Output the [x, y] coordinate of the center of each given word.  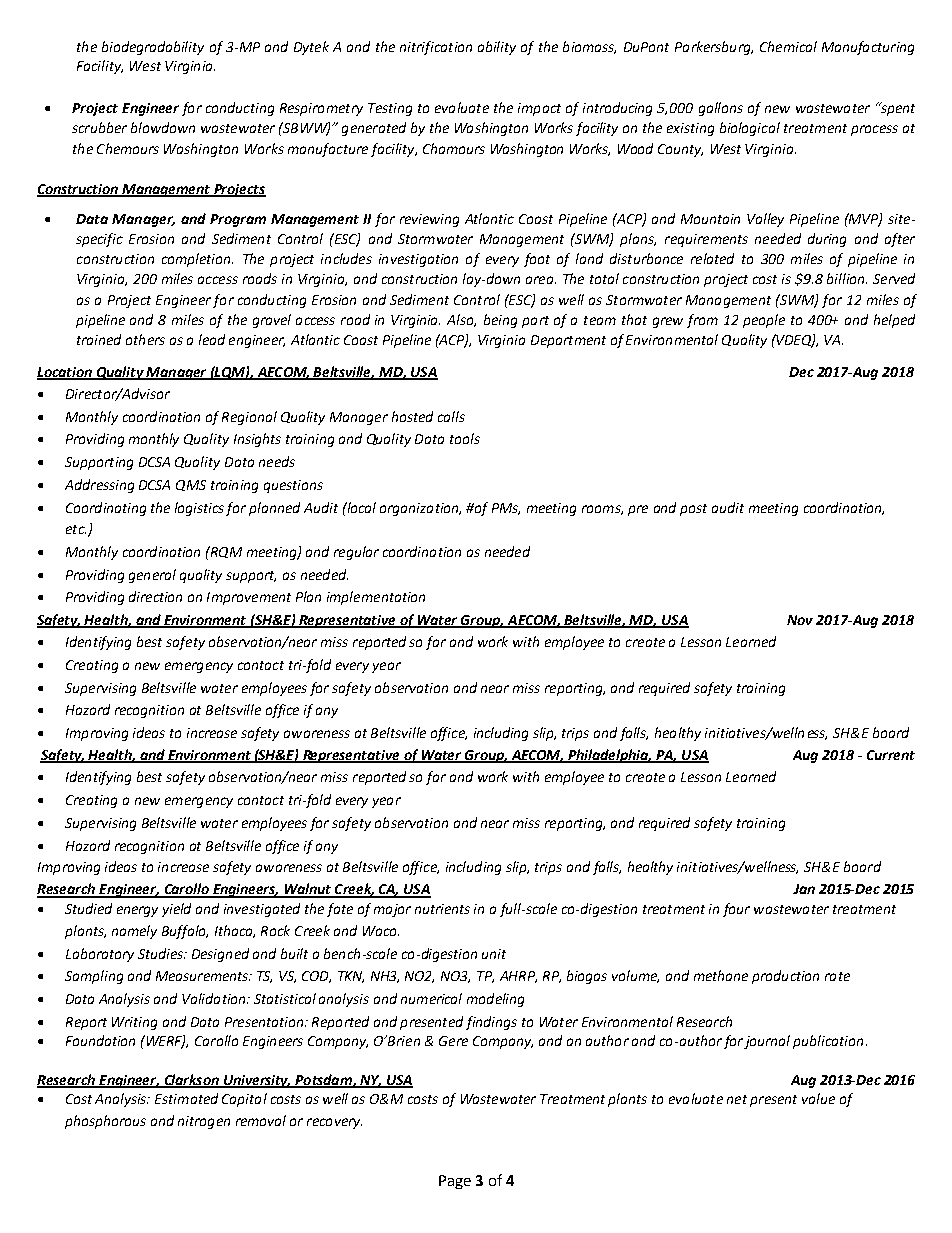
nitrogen [204, 1122]
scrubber [99, 127]
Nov [800, 620]
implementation [376, 598]
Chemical [788, 46]
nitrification [436, 48]
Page [455, 1182]
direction [155, 596]
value [818, 1098]
